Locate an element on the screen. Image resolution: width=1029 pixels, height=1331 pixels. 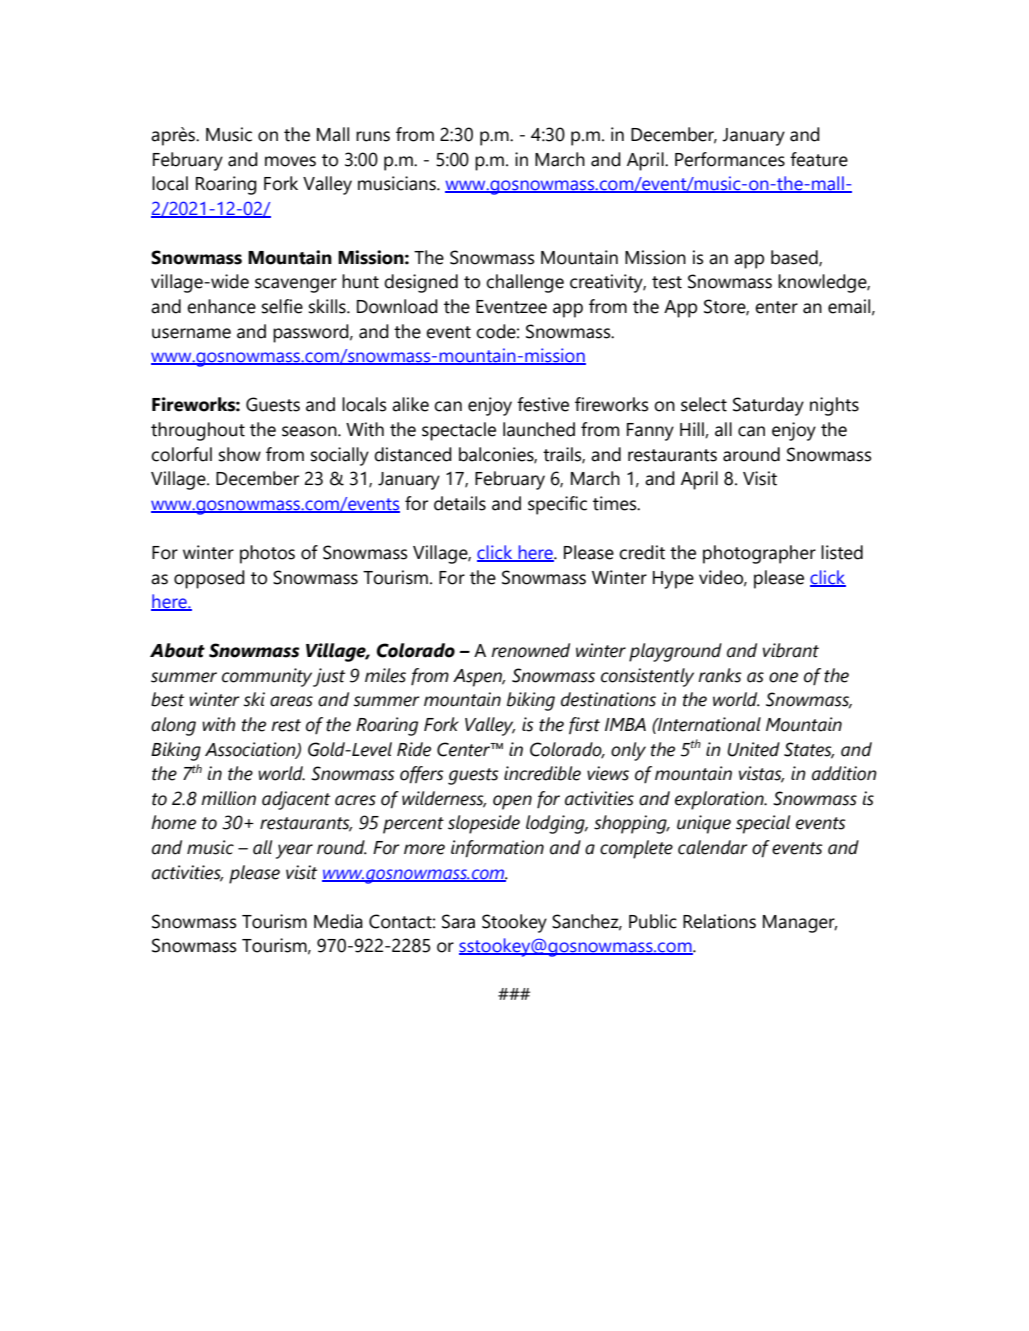
details is located at coordinates (460, 503).
